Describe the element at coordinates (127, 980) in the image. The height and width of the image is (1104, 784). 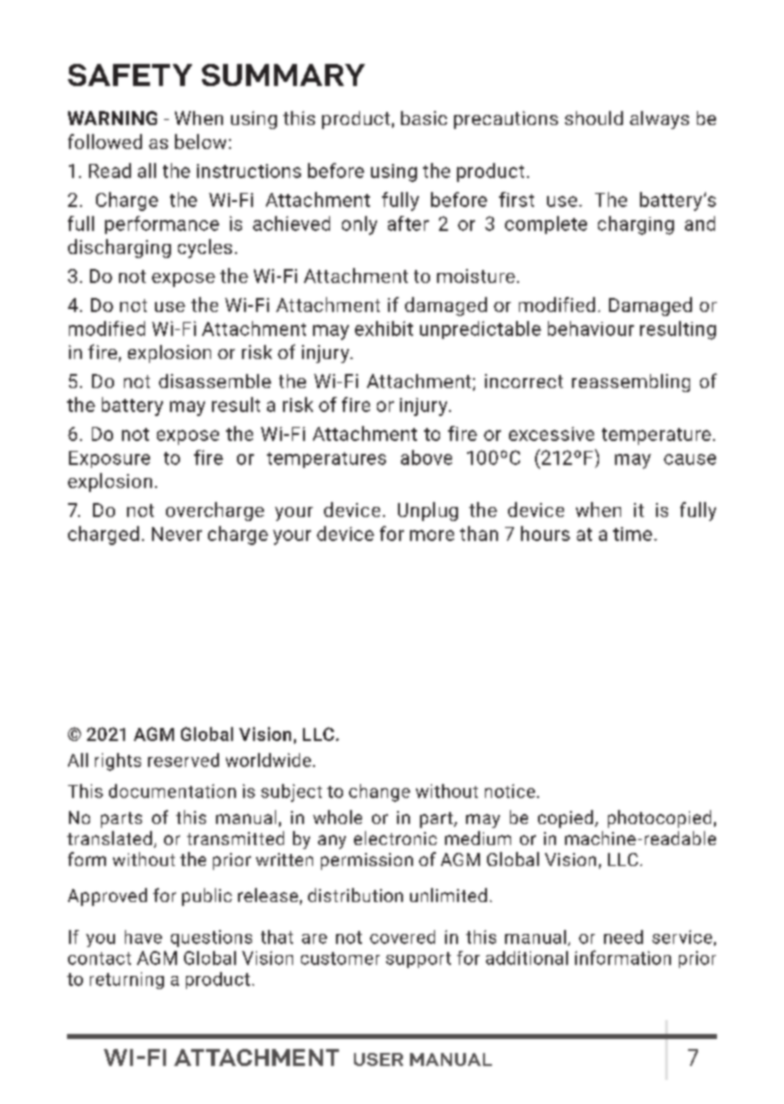
I see `returning` at that location.
